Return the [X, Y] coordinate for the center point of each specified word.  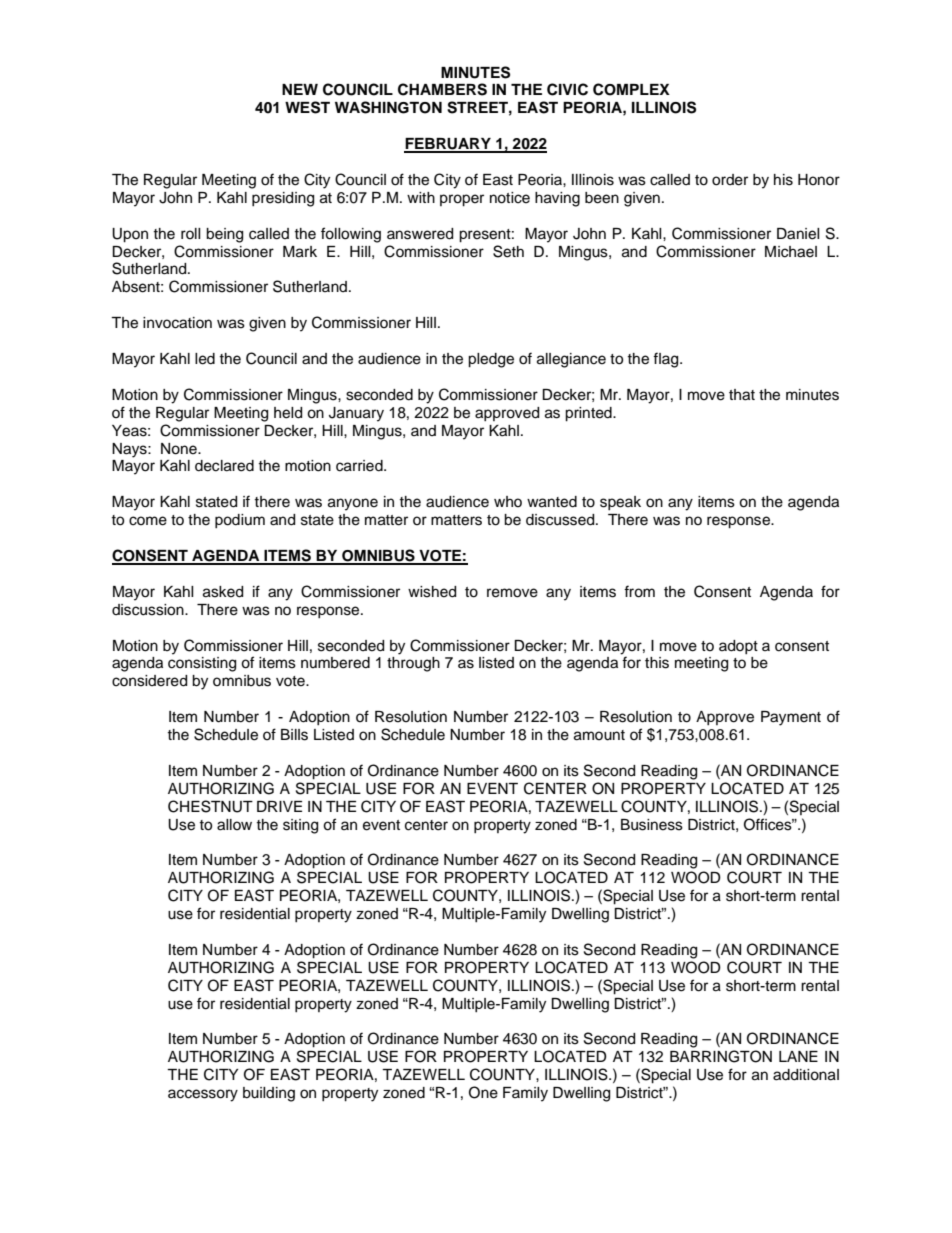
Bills [294, 735]
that [742, 395]
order [730, 180]
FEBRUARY [448, 145]
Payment [791, 718]
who [508, 501]
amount [599, 735]
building [269, 1094]
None [180, 449]
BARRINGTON [721, 1056]
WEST [307, 107]
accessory [203, 1095]
